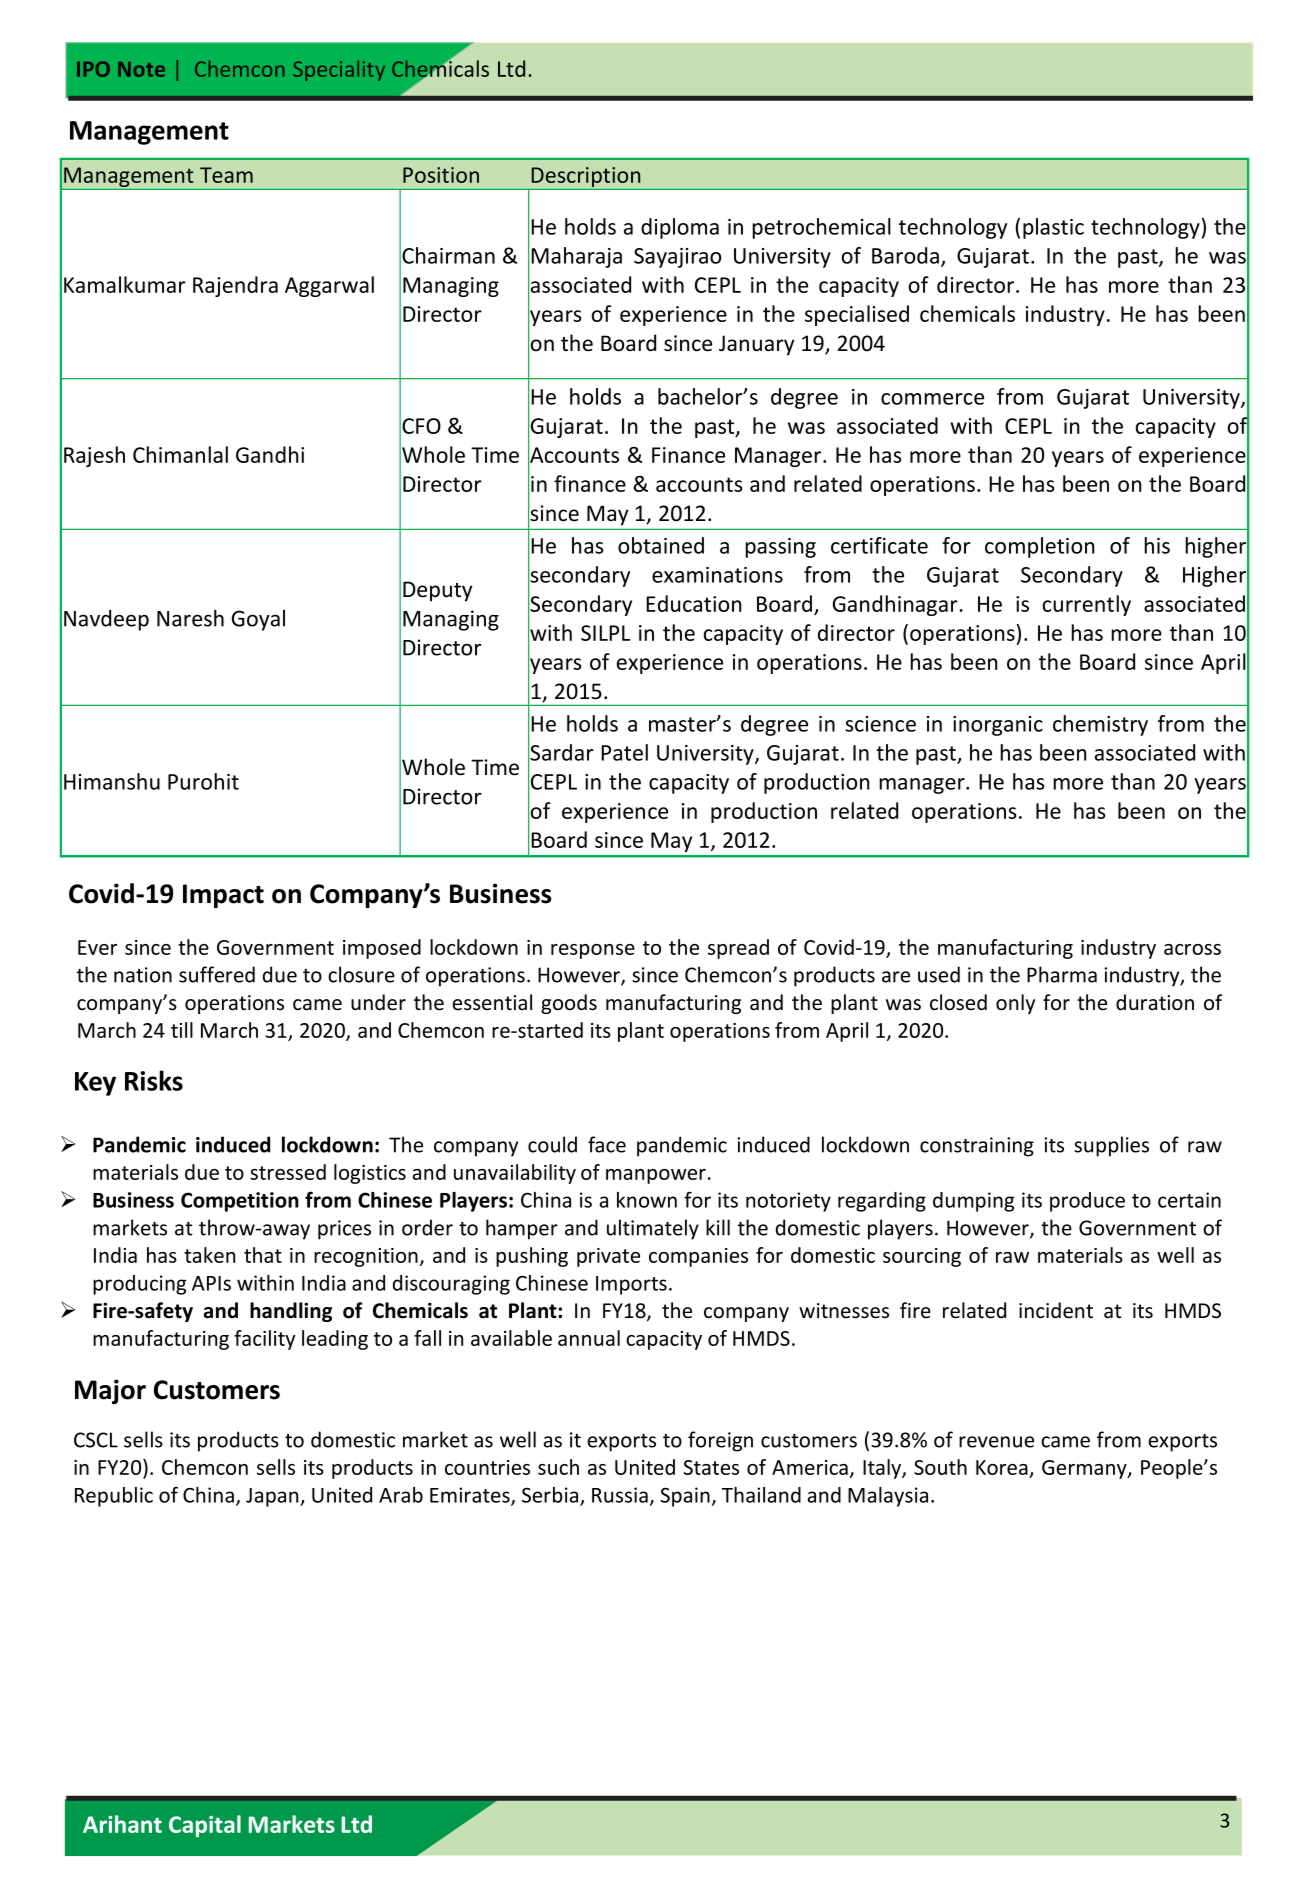 The image size is (1309, 1891). I want to click on Goyal, so click(258, 620).
